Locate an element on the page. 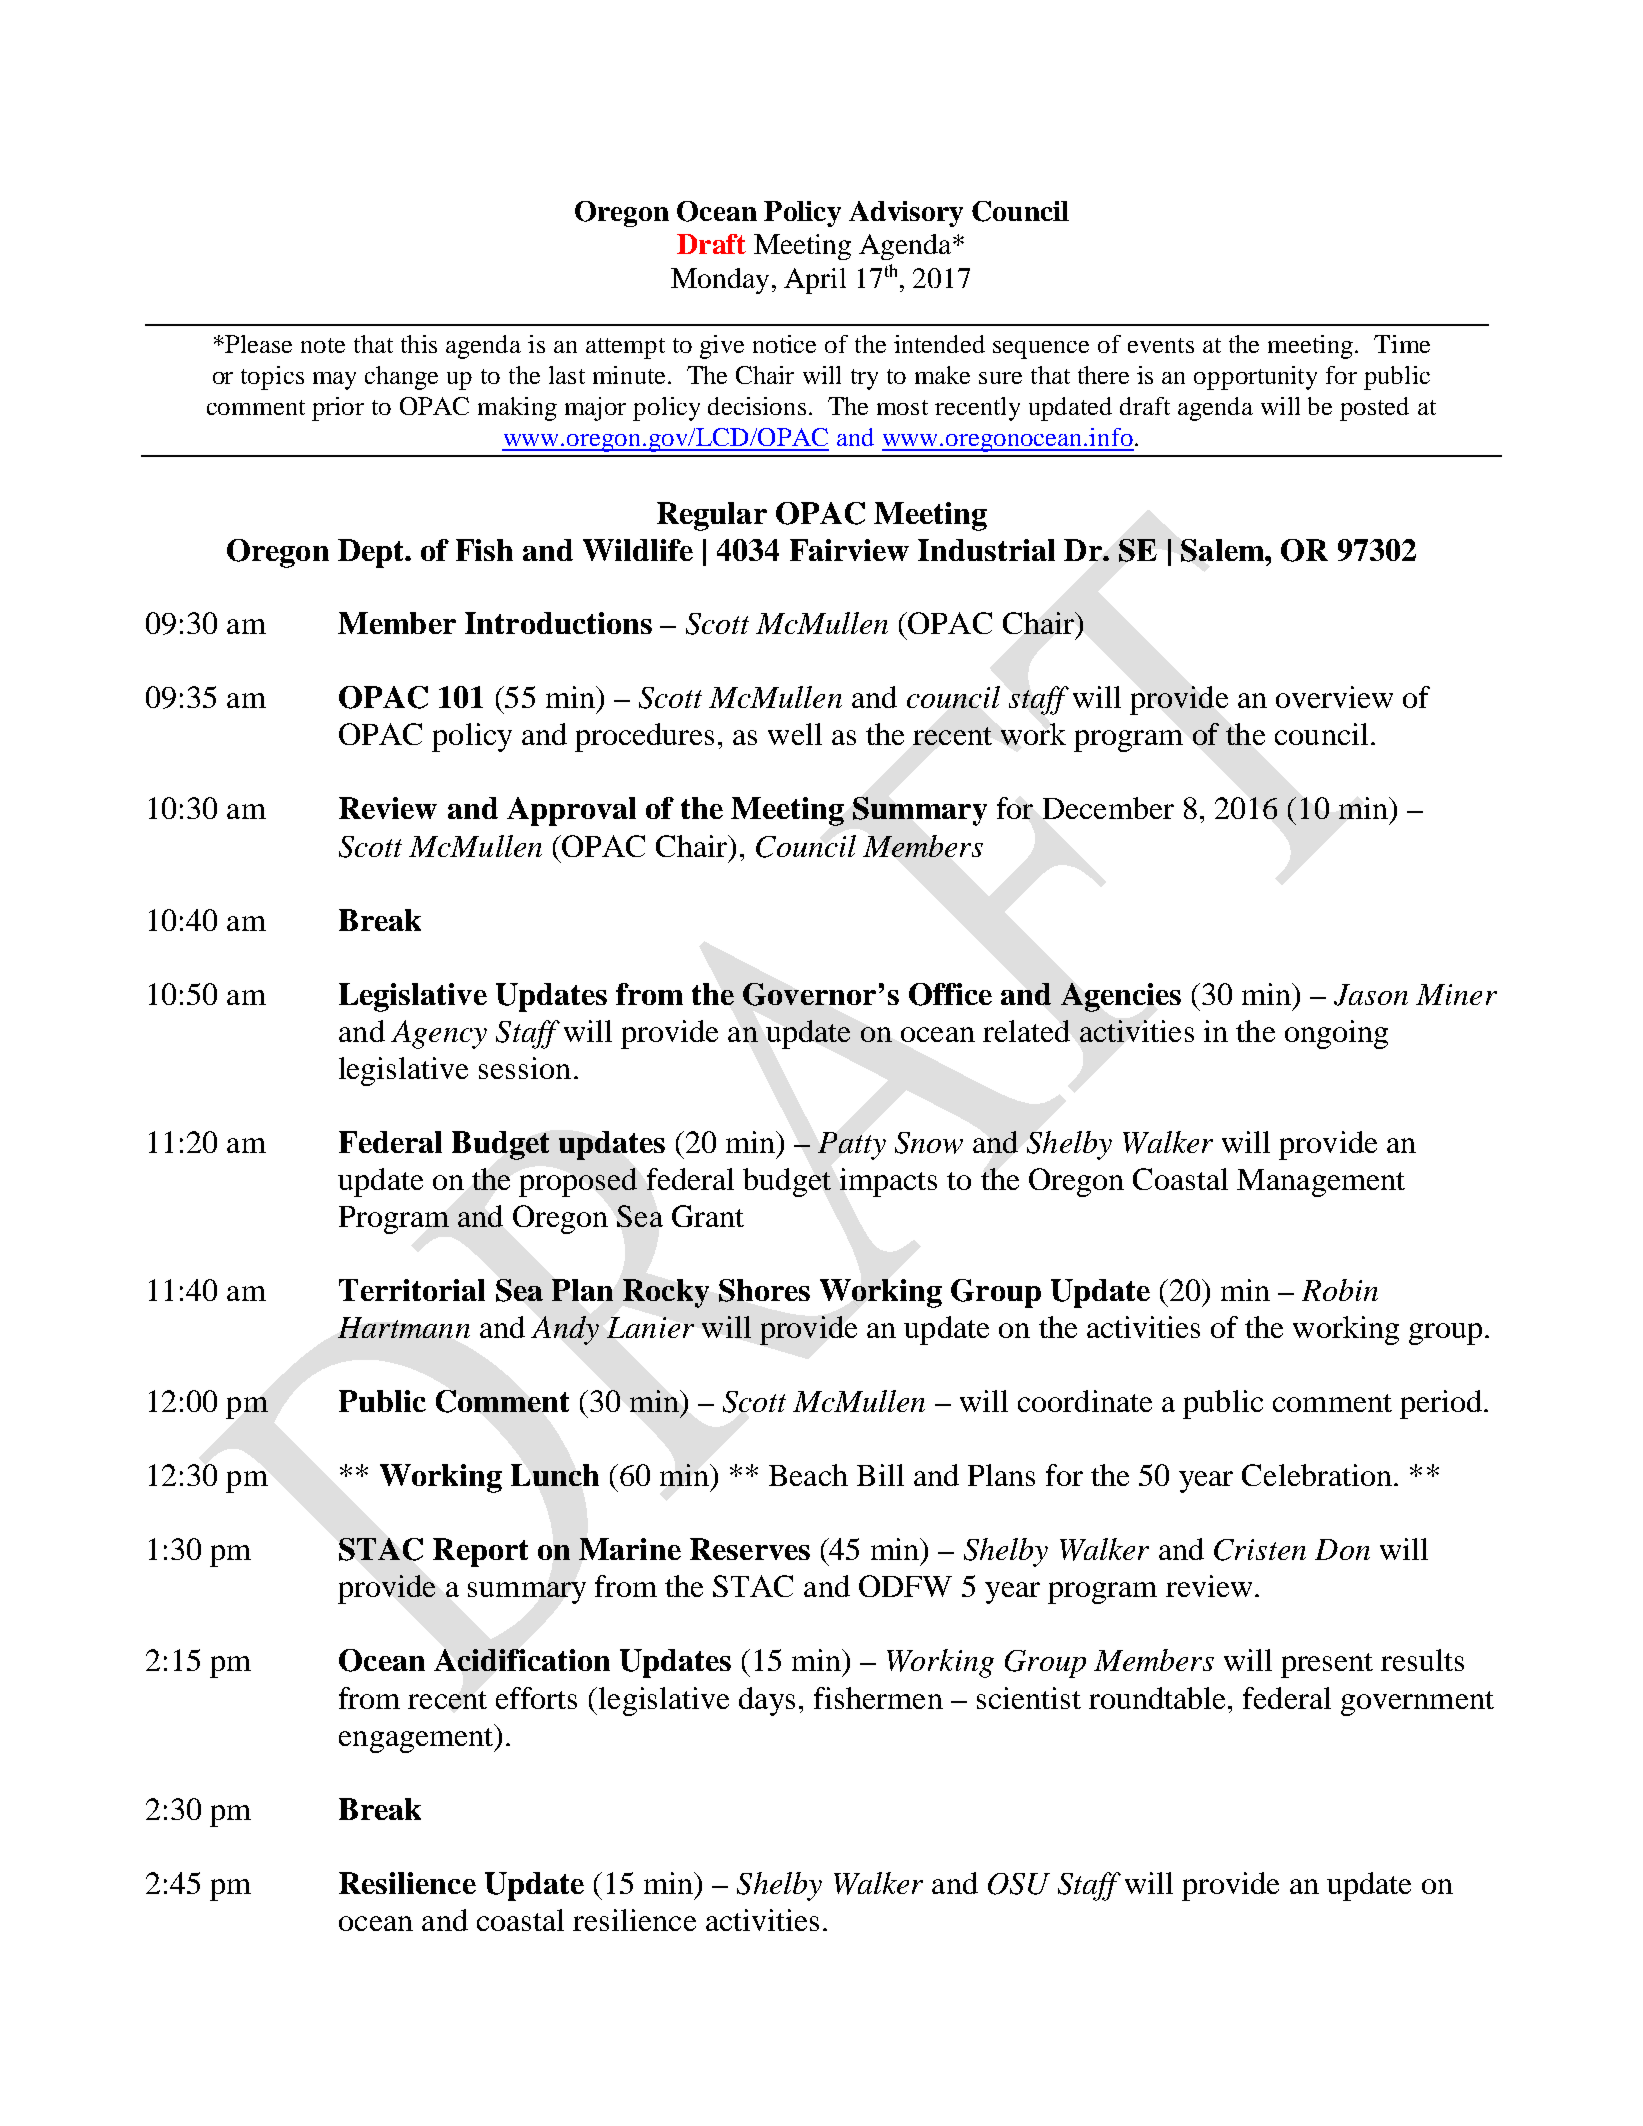  Management is located at coordinates (1321, 1183).
